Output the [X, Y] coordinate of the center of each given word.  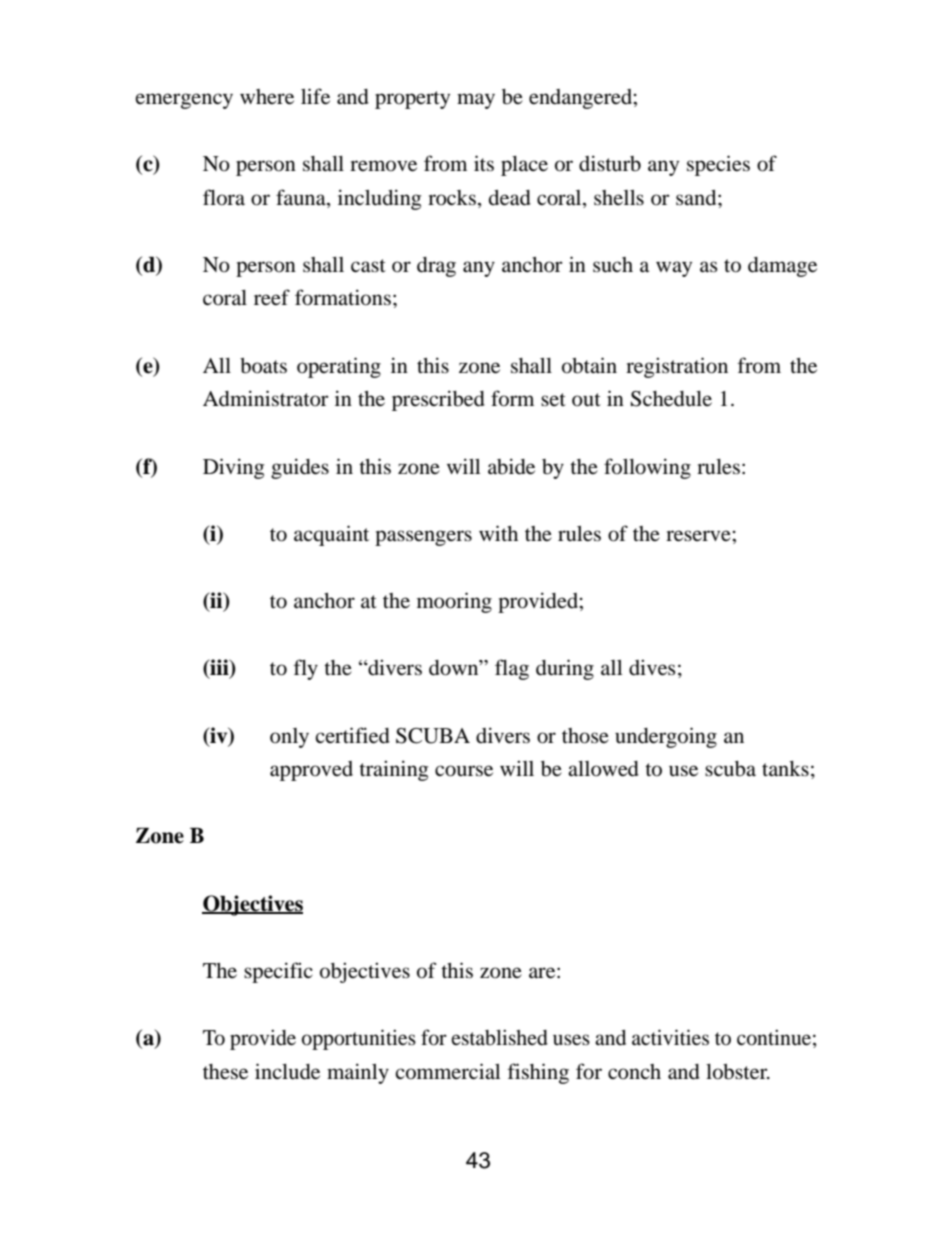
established [499, 1037]
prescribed [438, 400]
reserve [699, 536]
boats [263, 366]
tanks [785, 768]
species [718, 165]
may [476, 101]
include [287, 1071]
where [267, 97]
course [464, 771]
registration [677, 367]
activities [670, 1037]
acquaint [331, 535]
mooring [454, 602]
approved [311, 771]
